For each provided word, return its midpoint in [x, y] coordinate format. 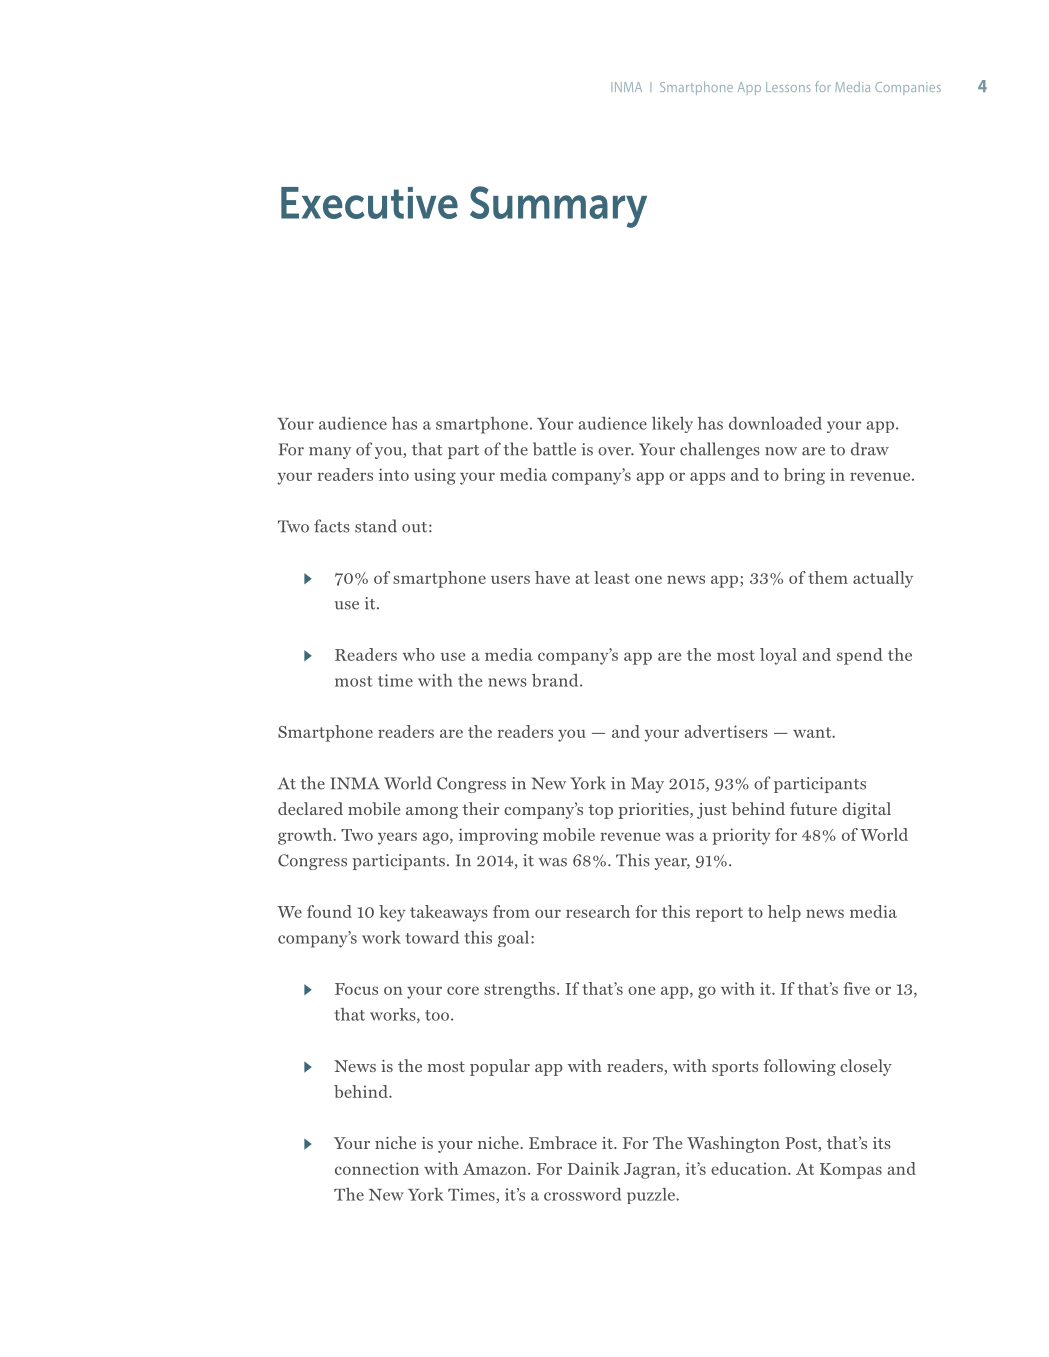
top [600, 811]
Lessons [788, 87]
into [394, 474]
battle [554, 449]
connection [377, 1168]
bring [804, 476]
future [813, 808]
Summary [558, 207]
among [432, 813]
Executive [369, 203]
